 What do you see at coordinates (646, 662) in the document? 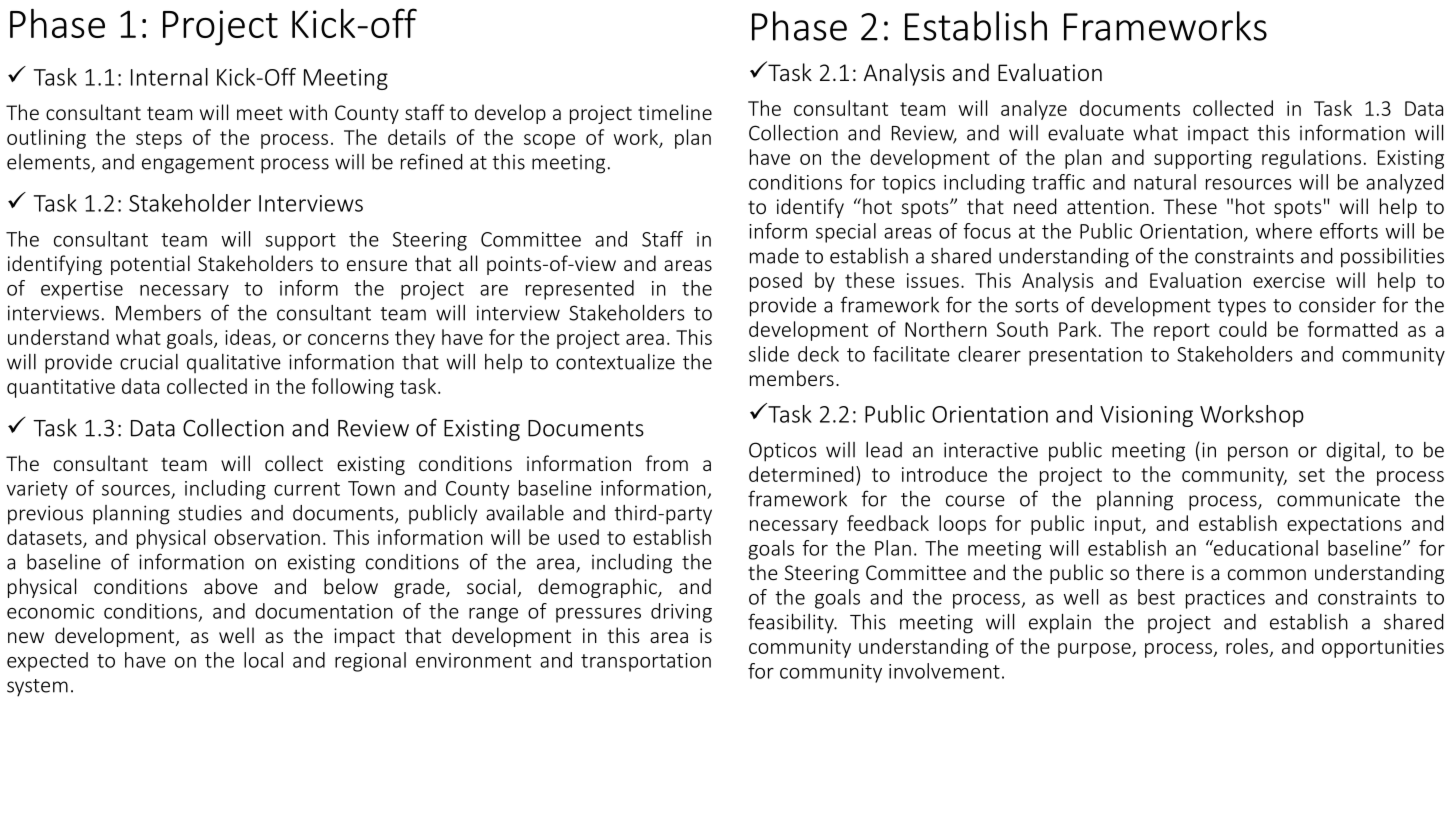
I see `transportation` at bounding box center [646, 662].
